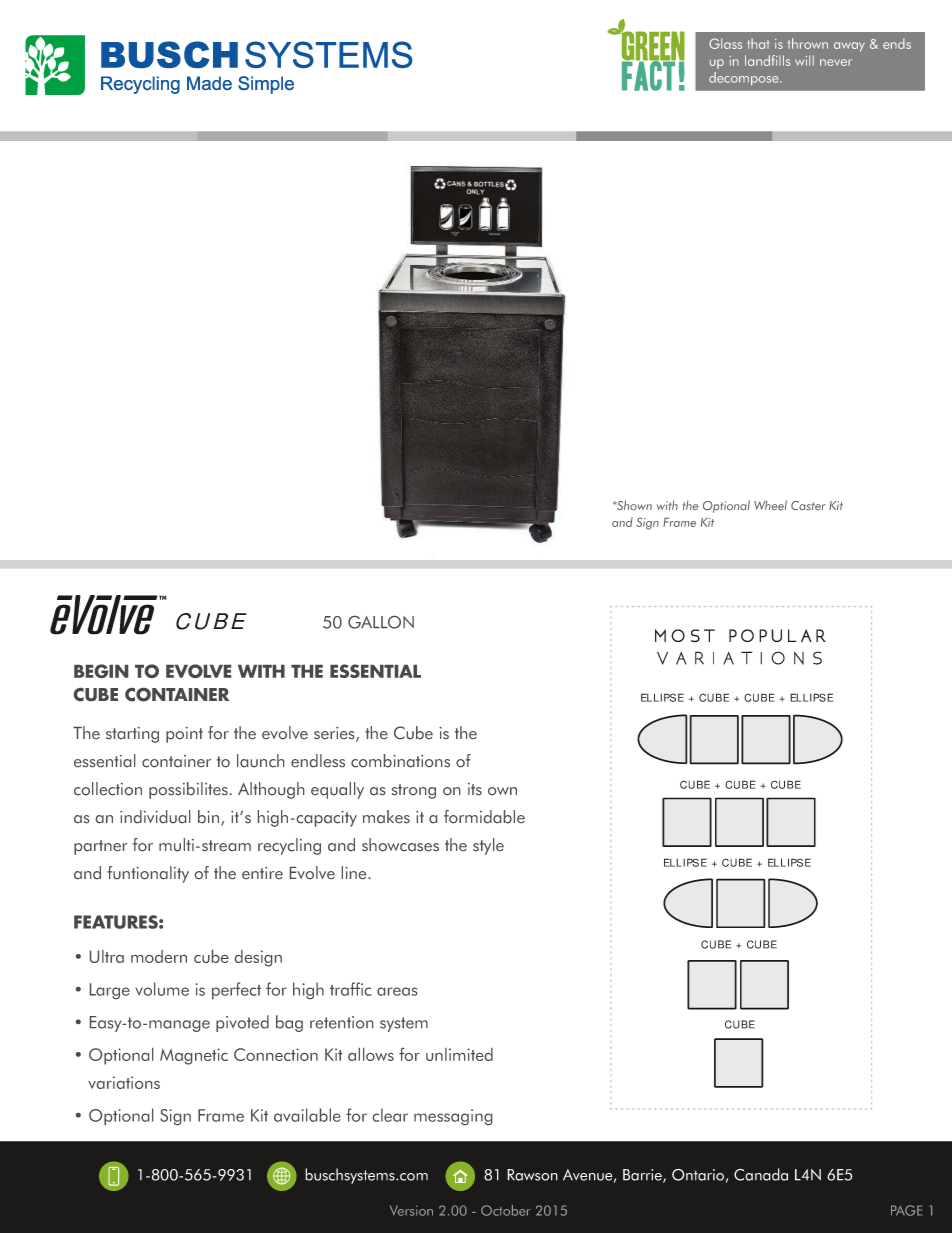  I want to click on Caster, so click(808, 505).
